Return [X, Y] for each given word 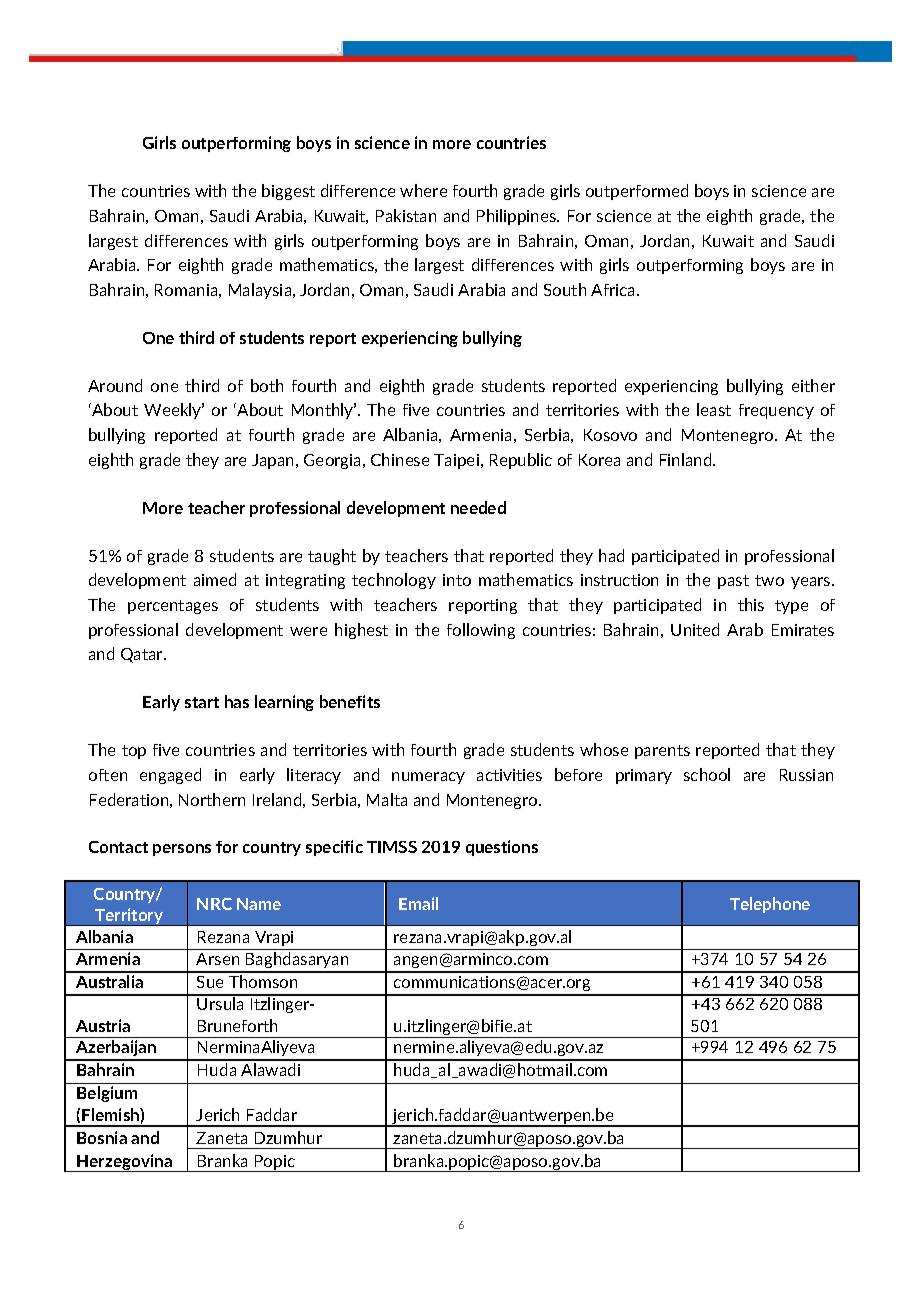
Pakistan [406, 215]
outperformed [637, 192]
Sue [210, 982]
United [695, 629]
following [481, 631]
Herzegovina [125, 1163]
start [202, 702]
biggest [288, 192]
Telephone [770, 905]
